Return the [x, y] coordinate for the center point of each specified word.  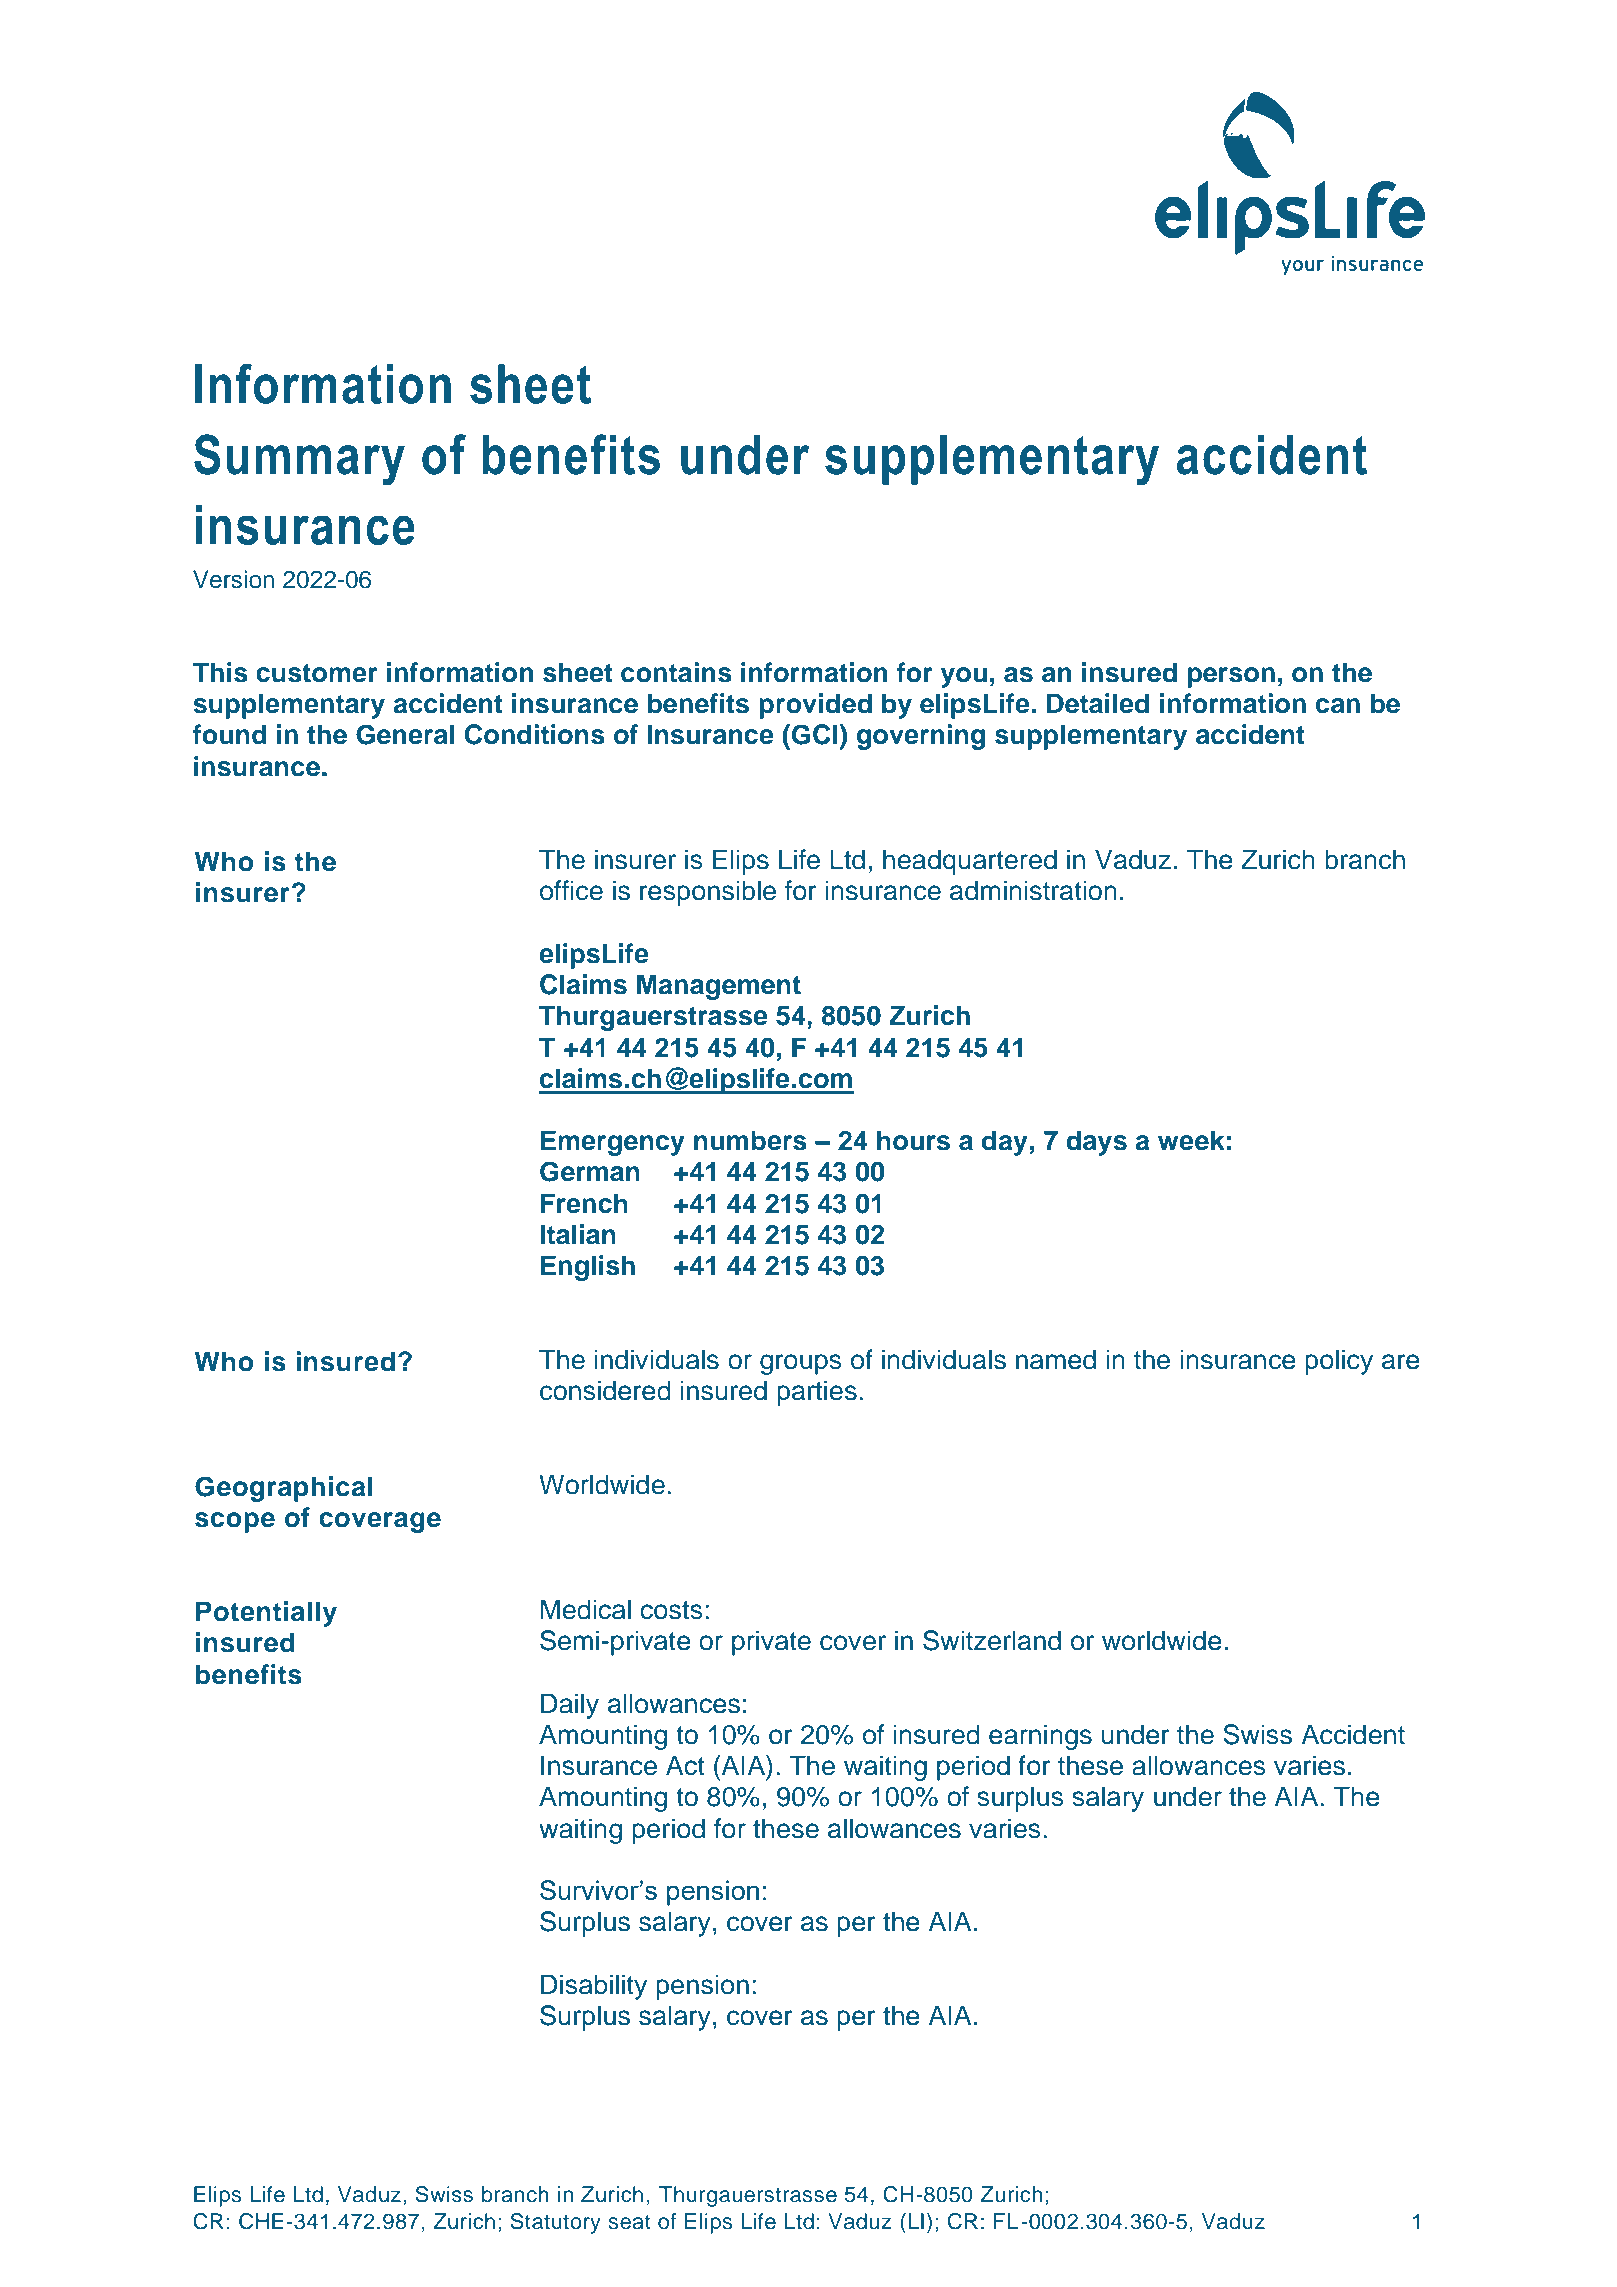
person [1231, 677]
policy [1339, 1362]
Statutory [555, 2223]
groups [801, 1364]
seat [630, 2222]
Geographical [284, 1489]
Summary [299, 460]
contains [676, 672]
